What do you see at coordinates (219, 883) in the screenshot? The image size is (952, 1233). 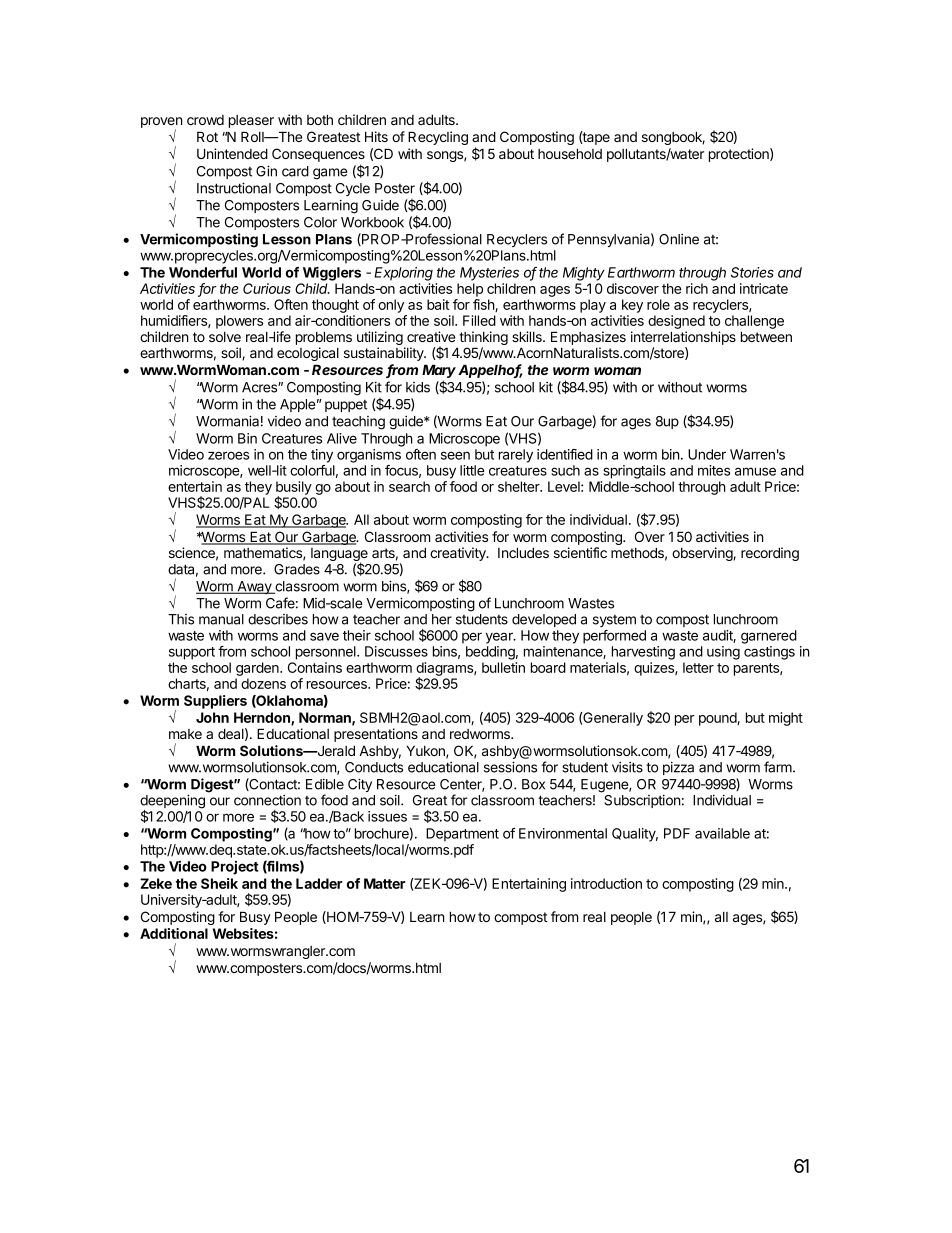 I see `Sheik` at bounding box center [219, 883].
